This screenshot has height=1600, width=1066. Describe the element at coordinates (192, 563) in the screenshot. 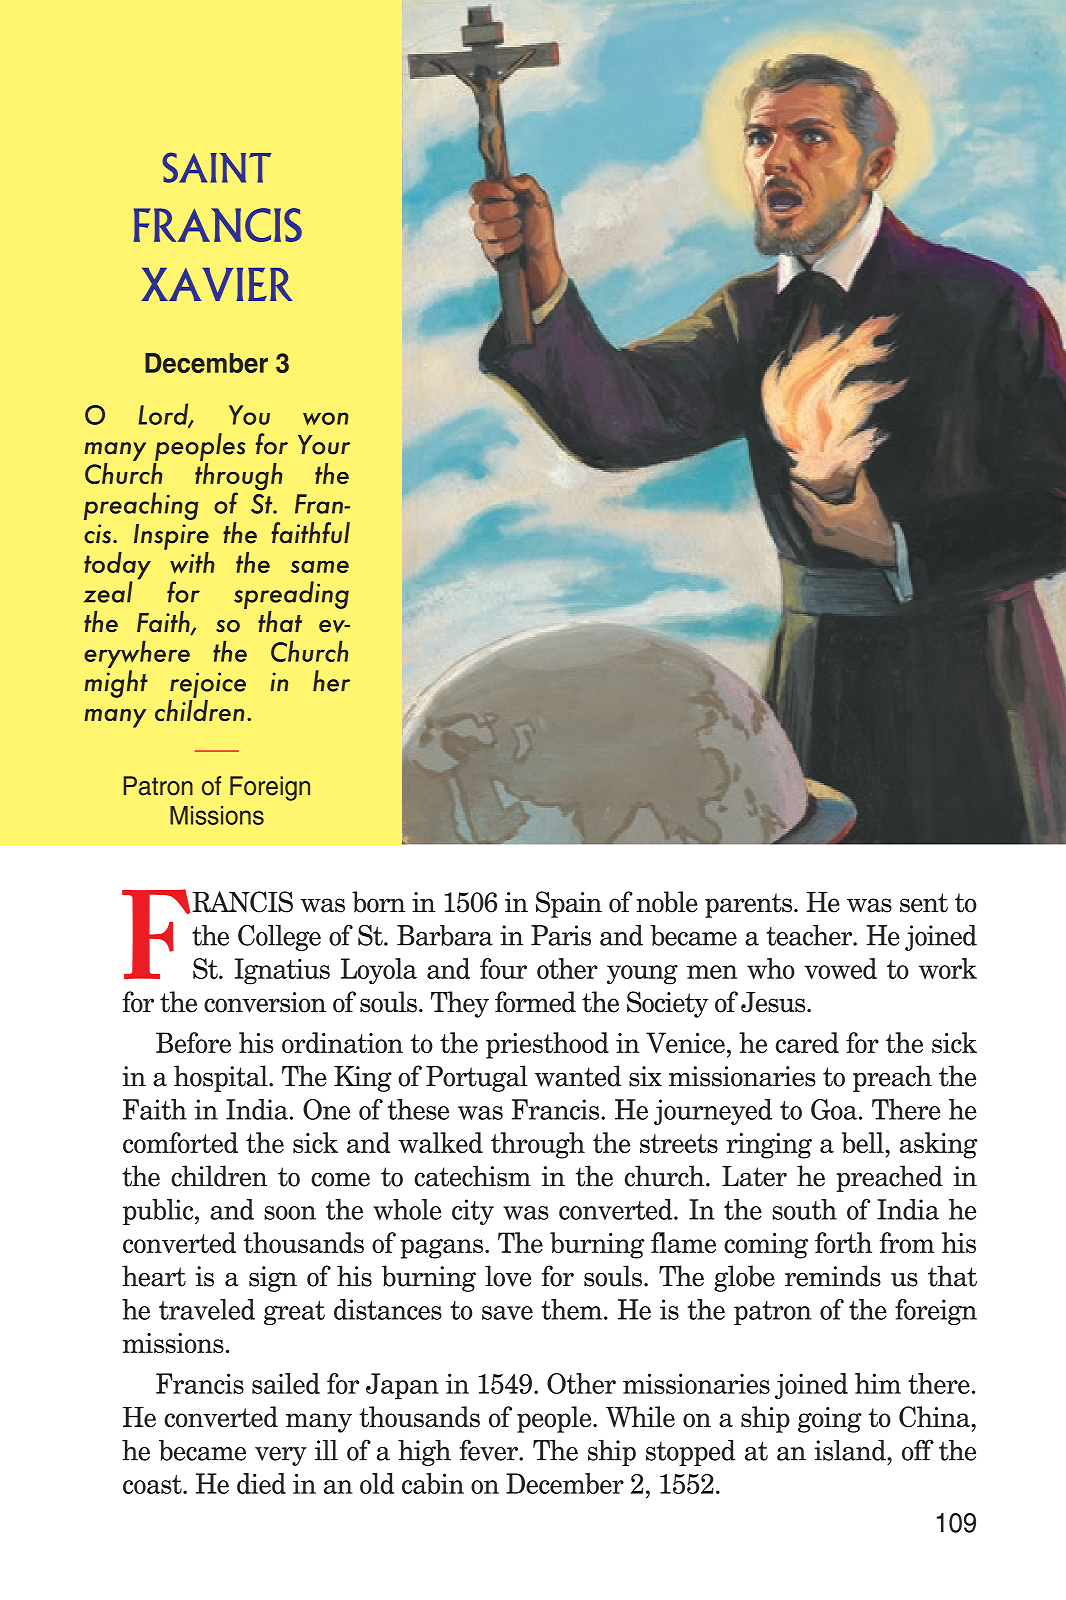

I see `with` at that location.
